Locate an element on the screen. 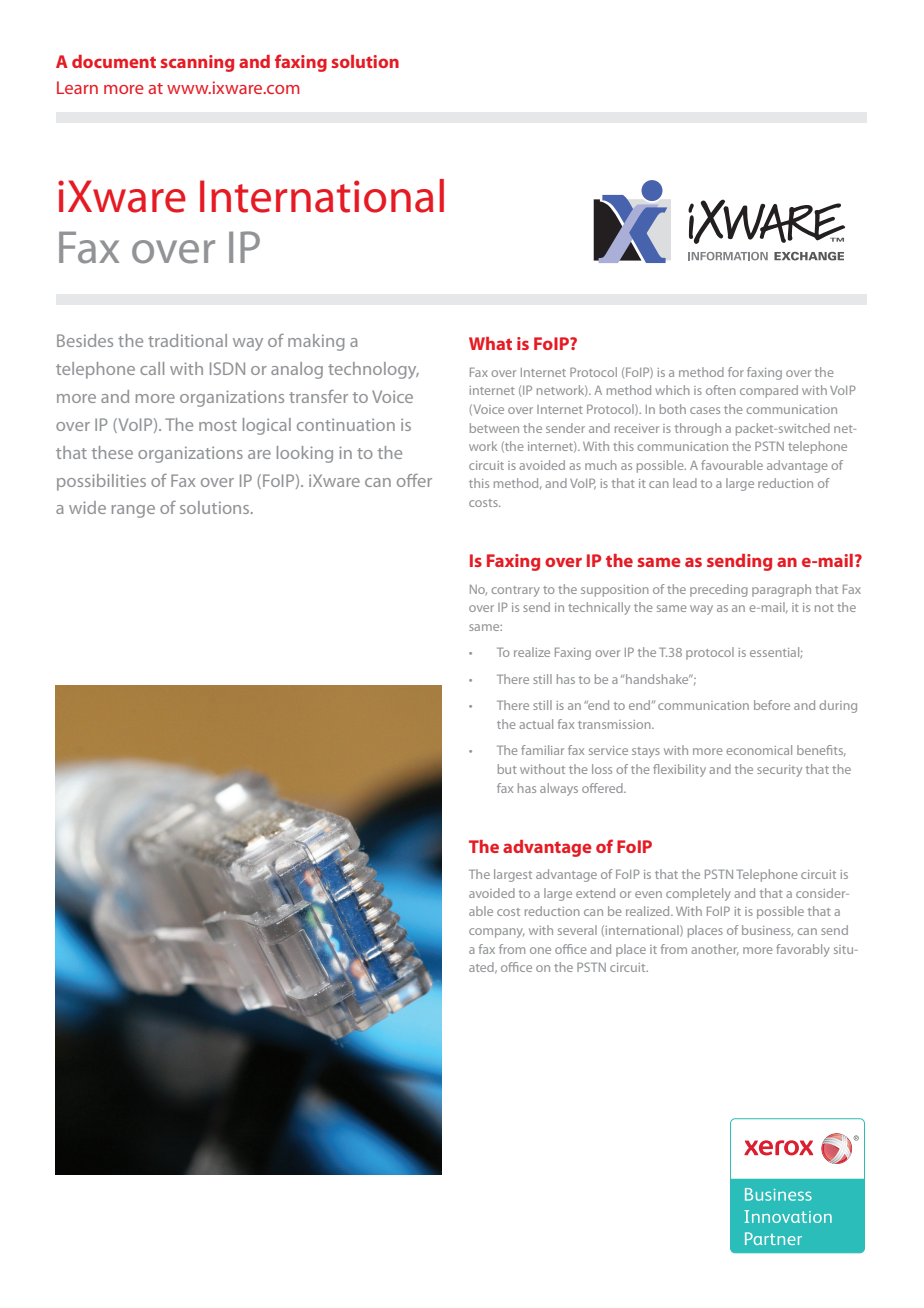  actual is located at coordinates (536, 724).
